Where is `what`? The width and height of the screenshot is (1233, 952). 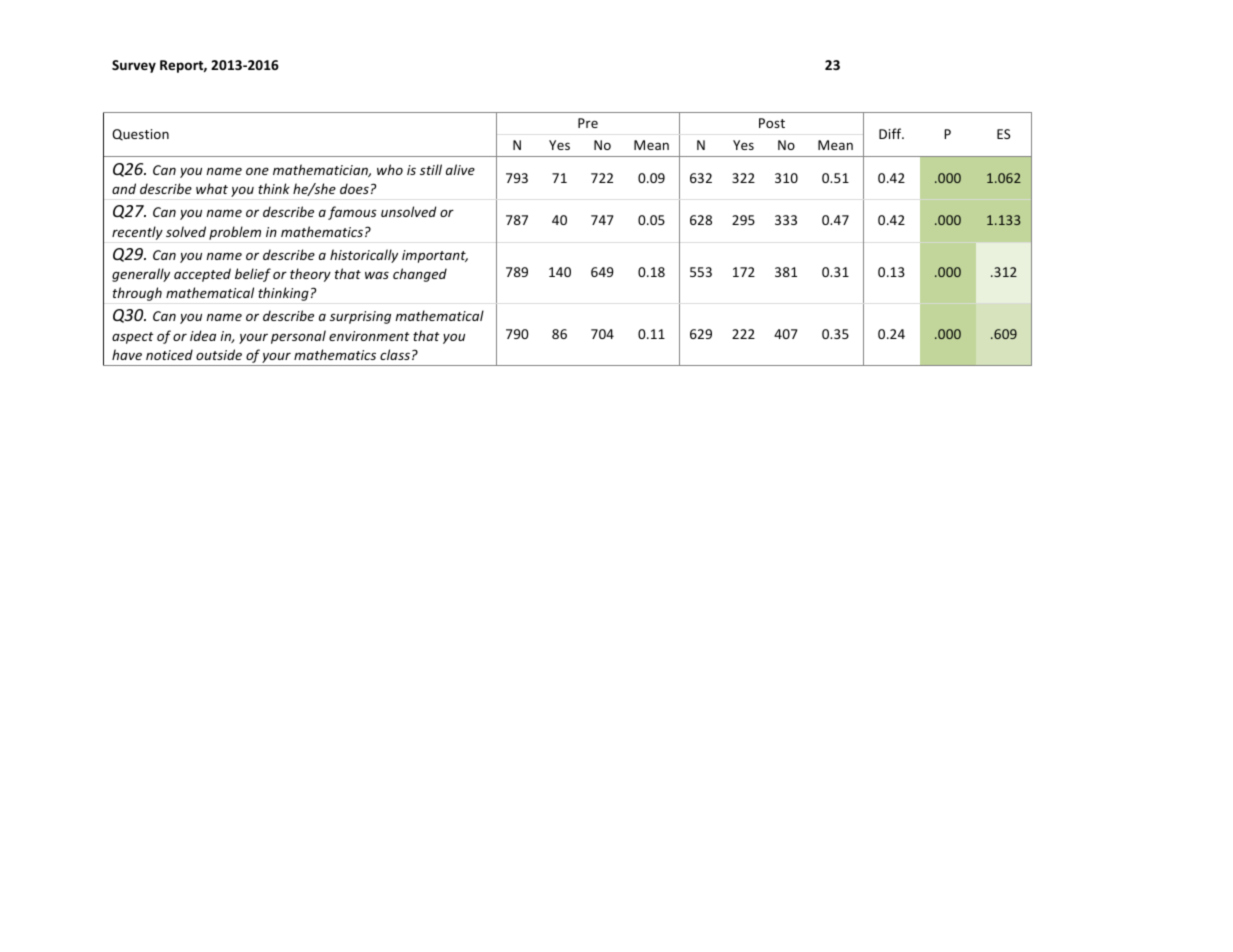 what is located at coordinates (212, 188).
